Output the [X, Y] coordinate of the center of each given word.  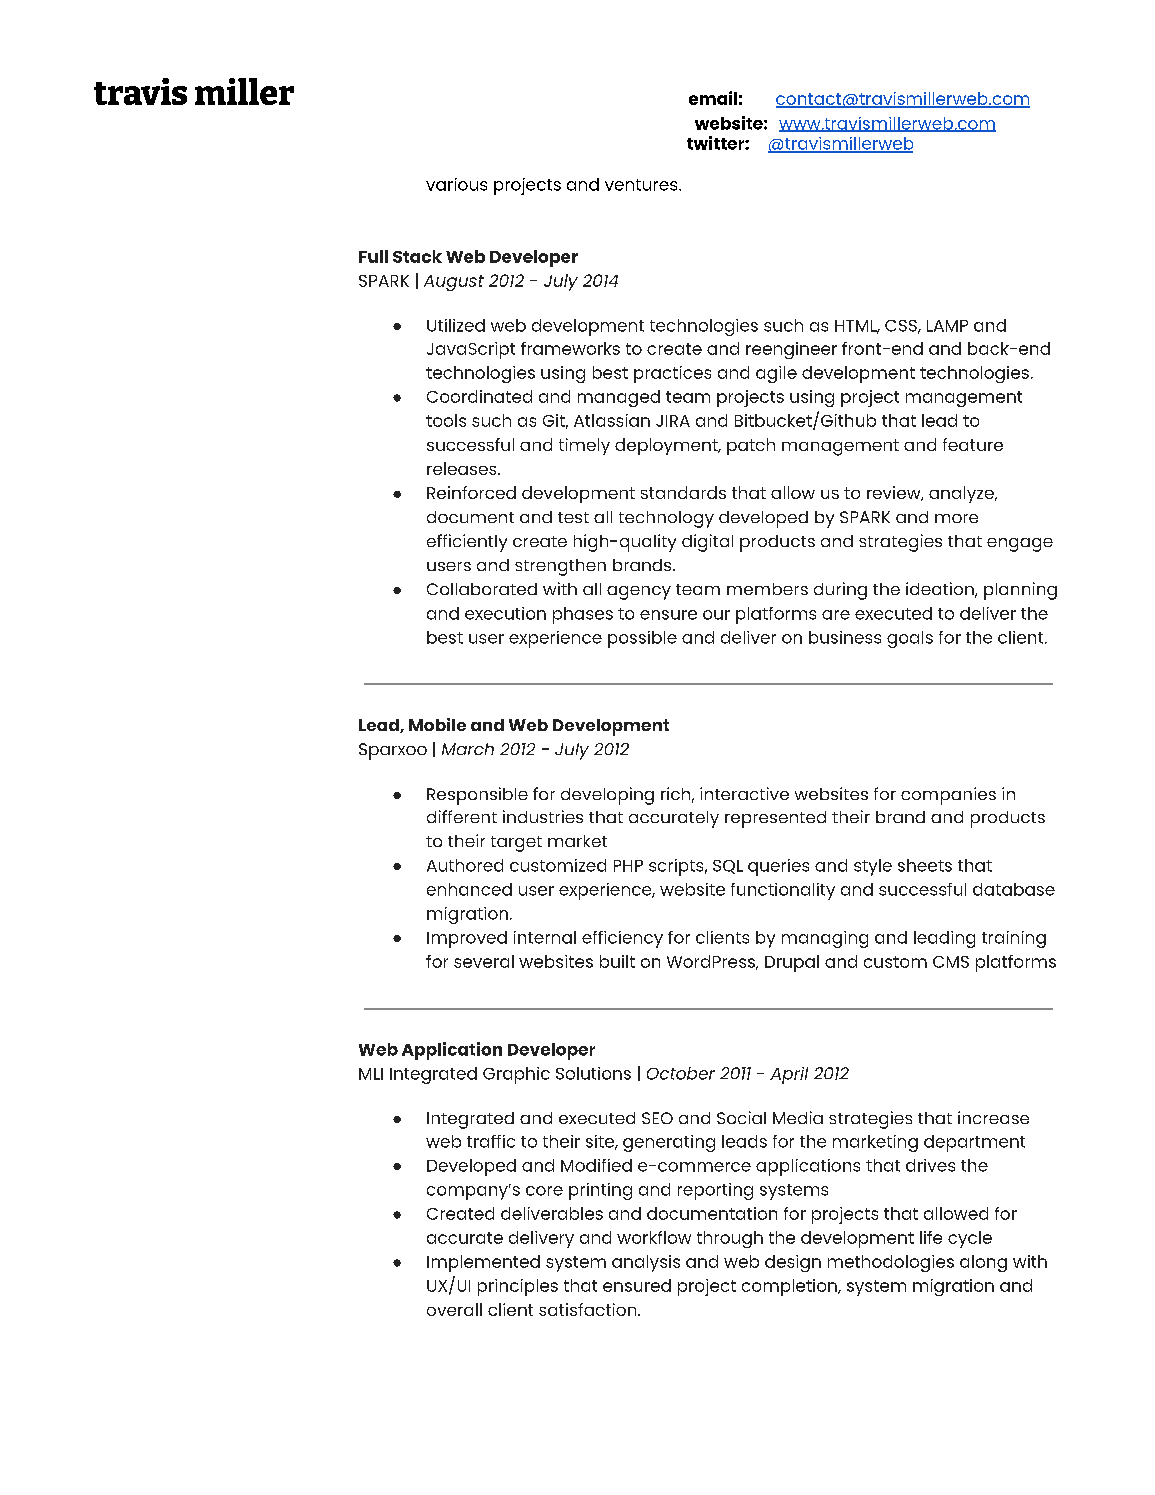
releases [463, 468]
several [484, 961]
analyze [962, 494]
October [681, 1073]
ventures [642, 185]
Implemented [483, 1263]
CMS [951, 962]
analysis [646, 1263]
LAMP [947, 326]
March [468, 749]
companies [948, 796]
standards [683, 492]
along [983, 1263]
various [456, 184]
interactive [744, 793]
